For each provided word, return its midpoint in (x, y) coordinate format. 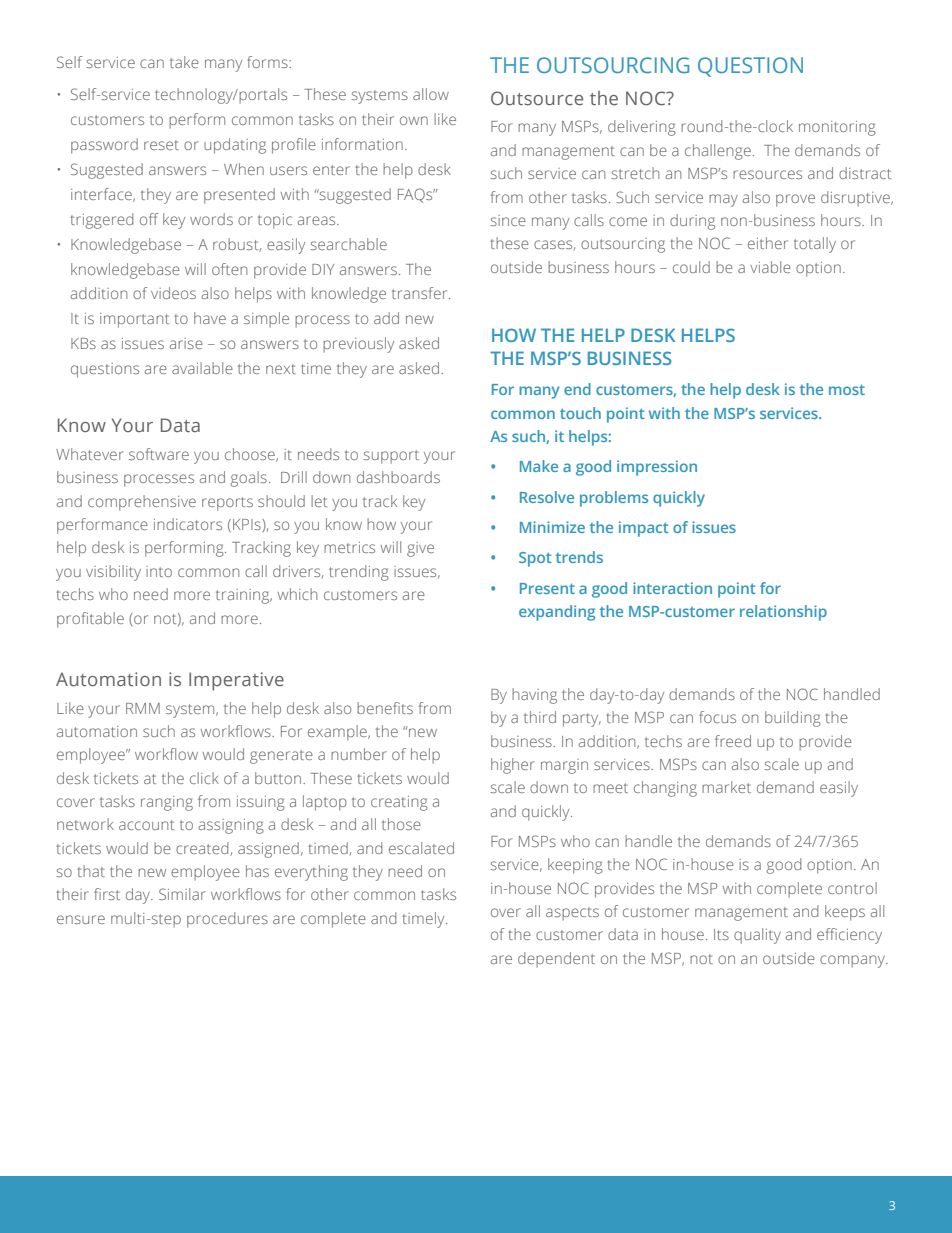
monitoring (837, 128)
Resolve (547, 497)
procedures (227, 920)
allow (431, 94)
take (184, 62)
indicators (188, 524)
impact (644, 529)
